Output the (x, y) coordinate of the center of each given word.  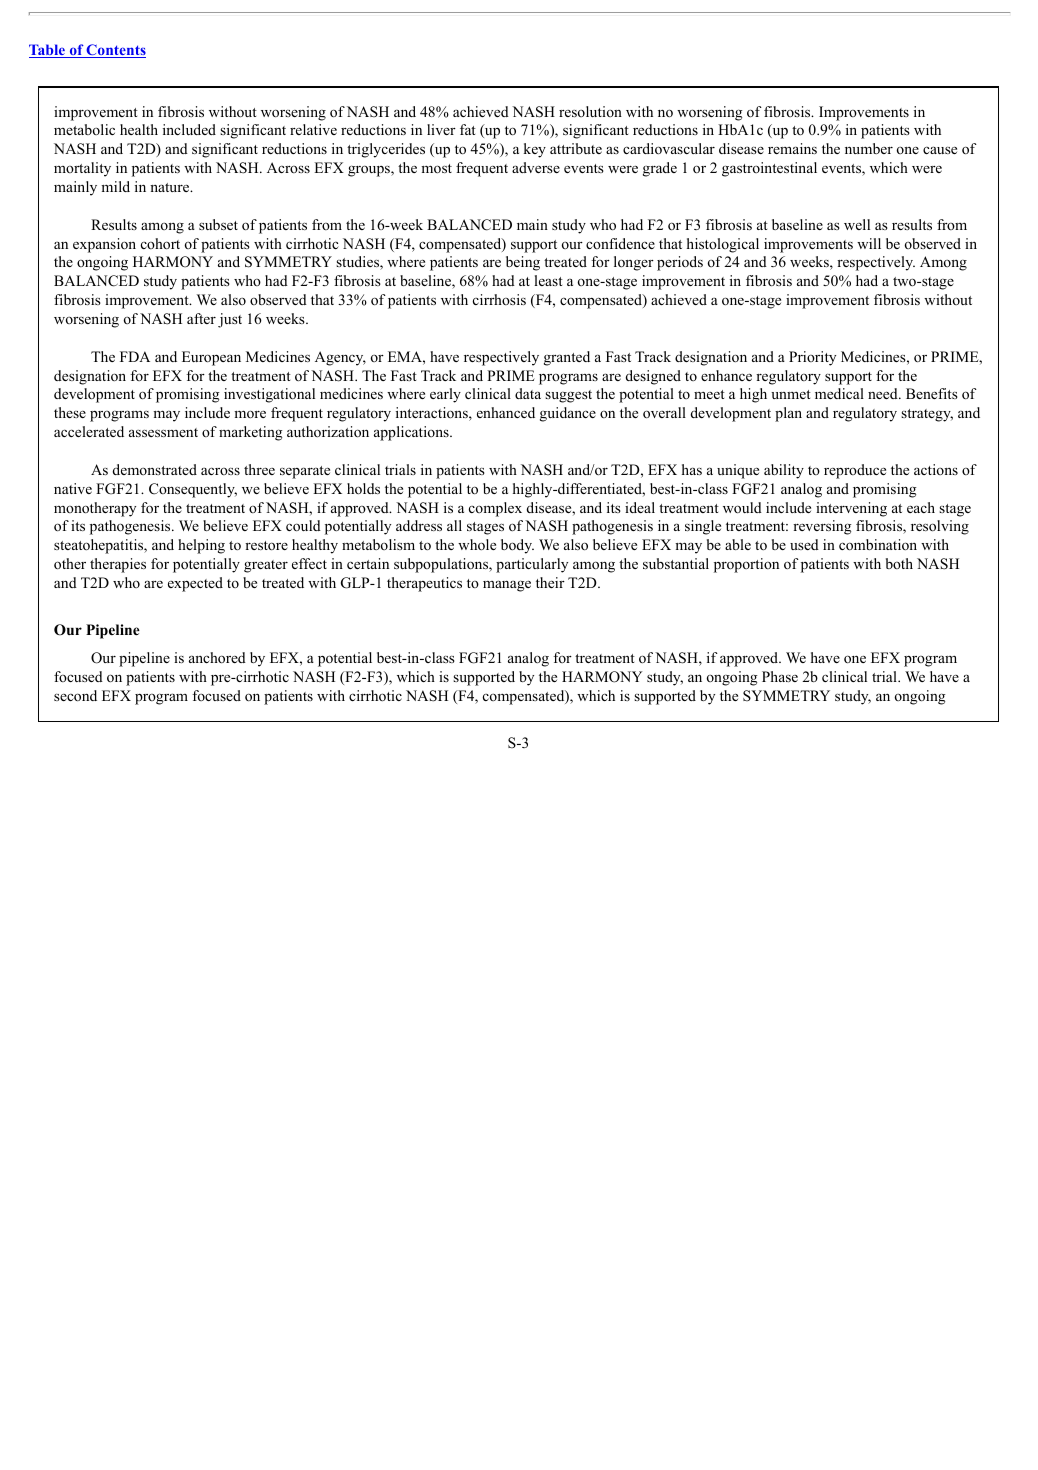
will (869, 243)
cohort (160, 243)
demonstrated (155, 469)
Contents (115, 51)
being (523, 263)
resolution (590, 111)
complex (495, 509)
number (869, 148)
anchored (217, 657)
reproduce (855, 471)
